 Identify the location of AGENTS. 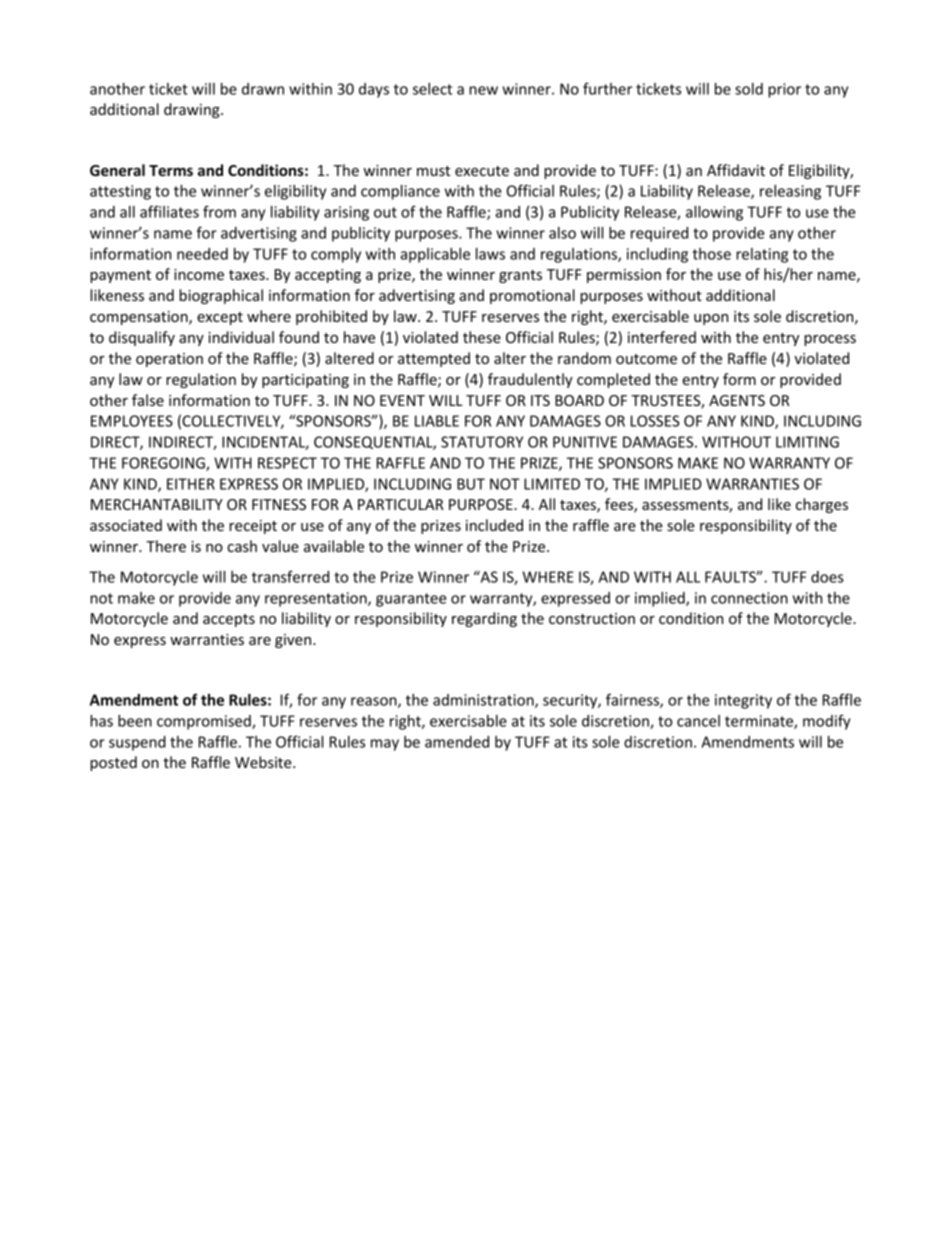
(737, 400).
